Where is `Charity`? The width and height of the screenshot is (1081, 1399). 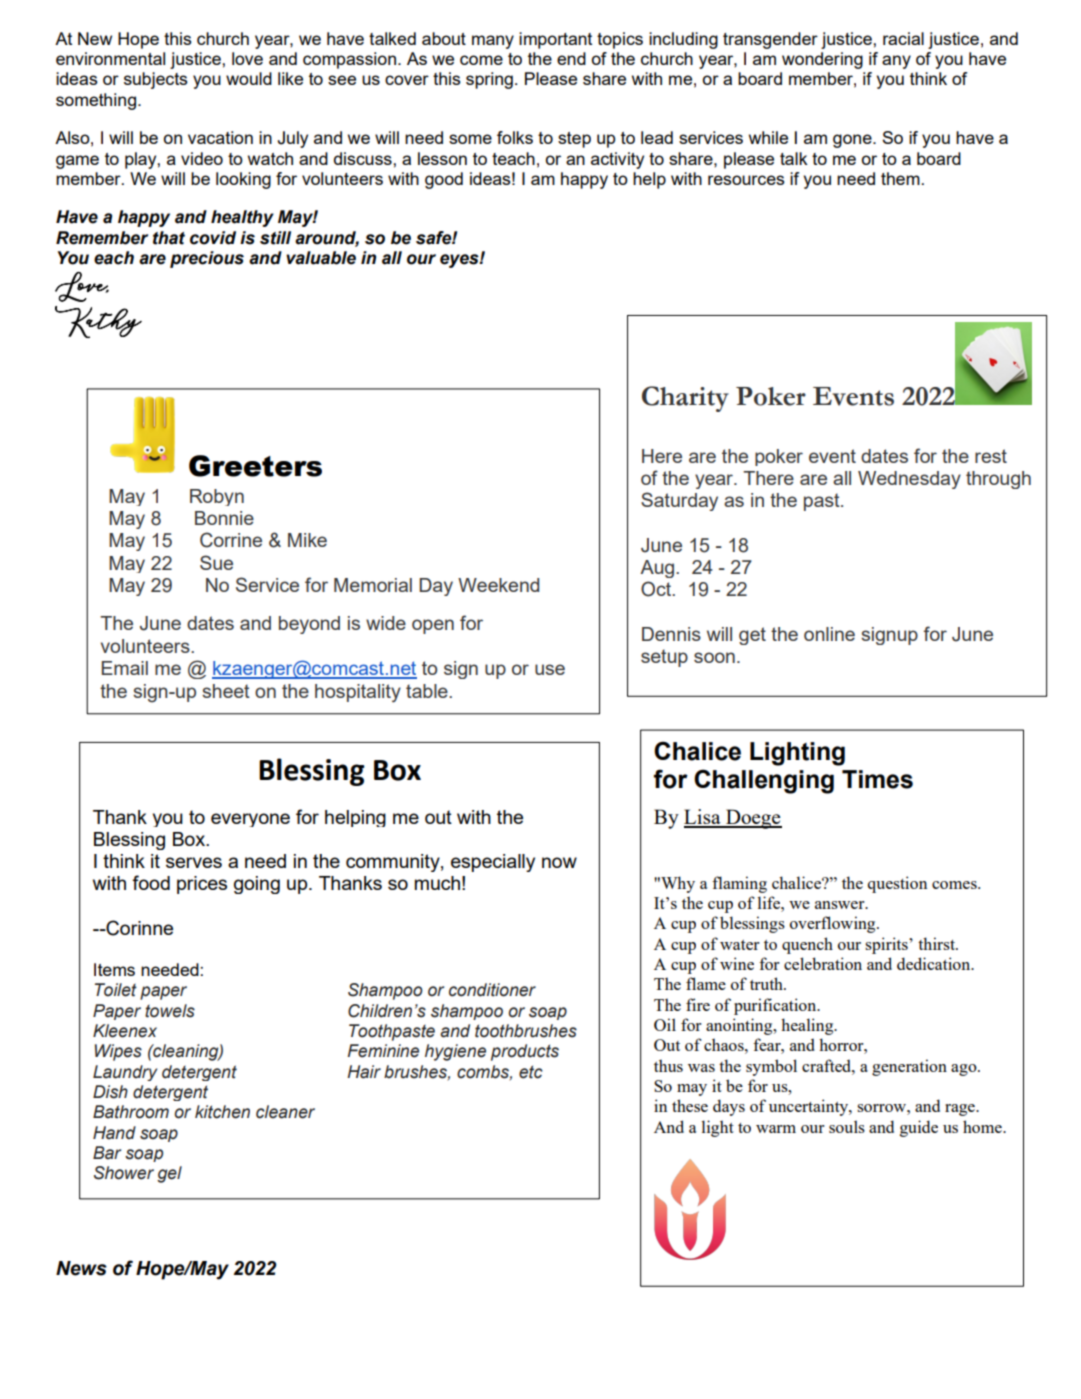
Charity is located at coordinates (685, 399).
